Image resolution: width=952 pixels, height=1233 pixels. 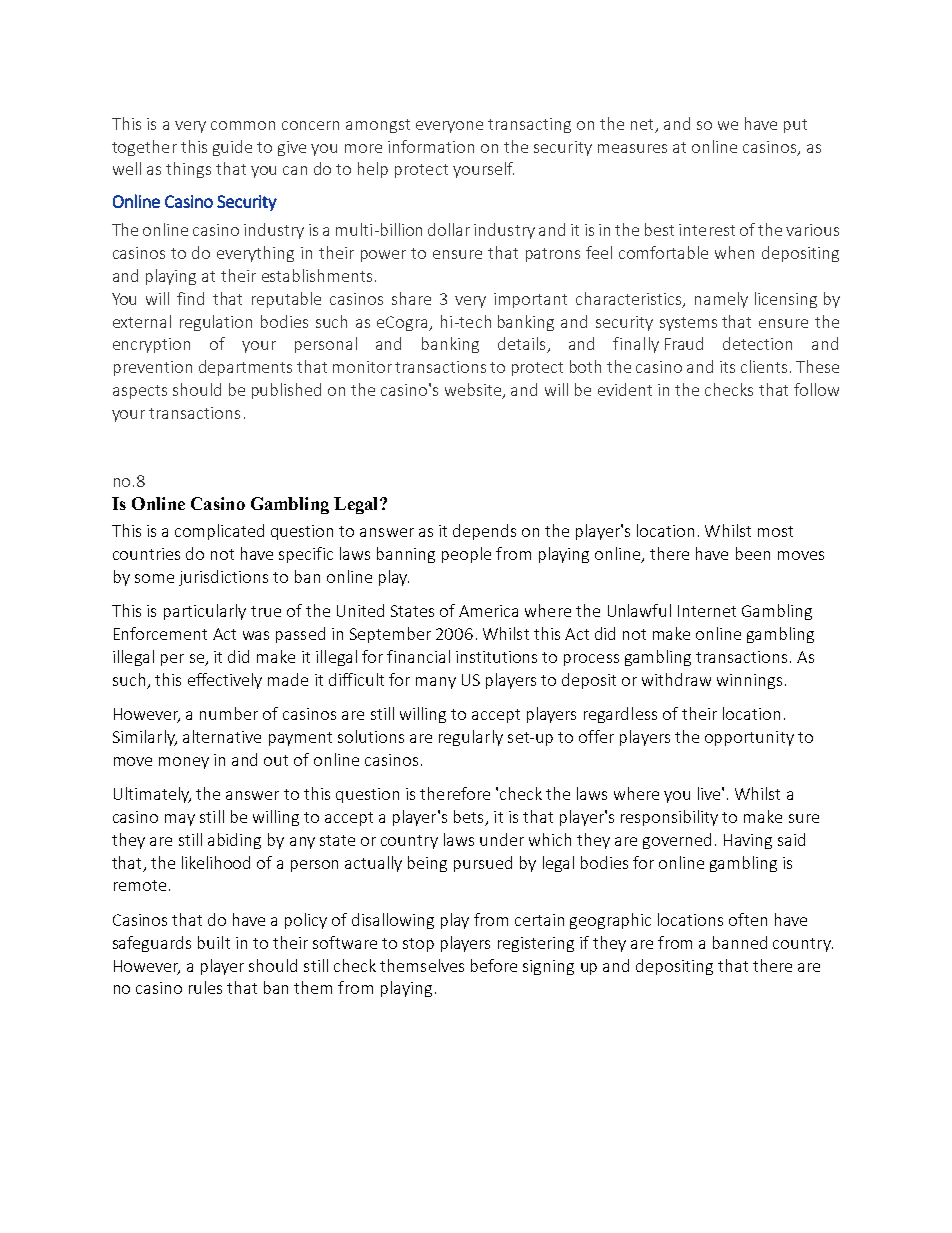 What do you see at coordinates (184, 763) in the image?
I see `money` at bounding box center [184, 763].
